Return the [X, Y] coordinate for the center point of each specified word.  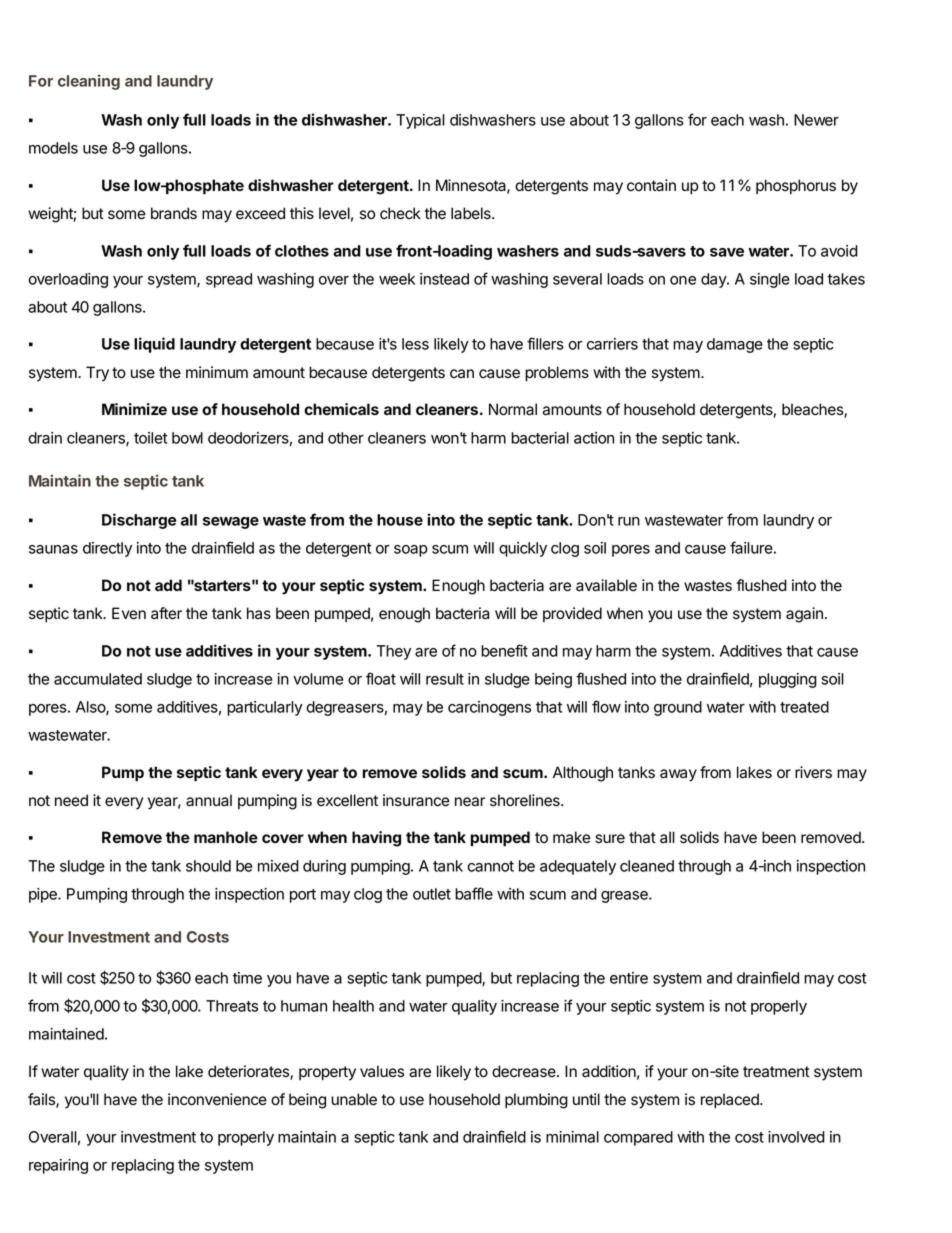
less [415, 344]
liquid [154, 345]
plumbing [536, 1101]
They [393, 652]
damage [735, 345]
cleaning [89, 82]
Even [129, 613]
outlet [432, 894]
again [804, 615]
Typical [420, 121]
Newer [816, 120]
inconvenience [217, 1099]
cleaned [647, 866]
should [208, 866]
